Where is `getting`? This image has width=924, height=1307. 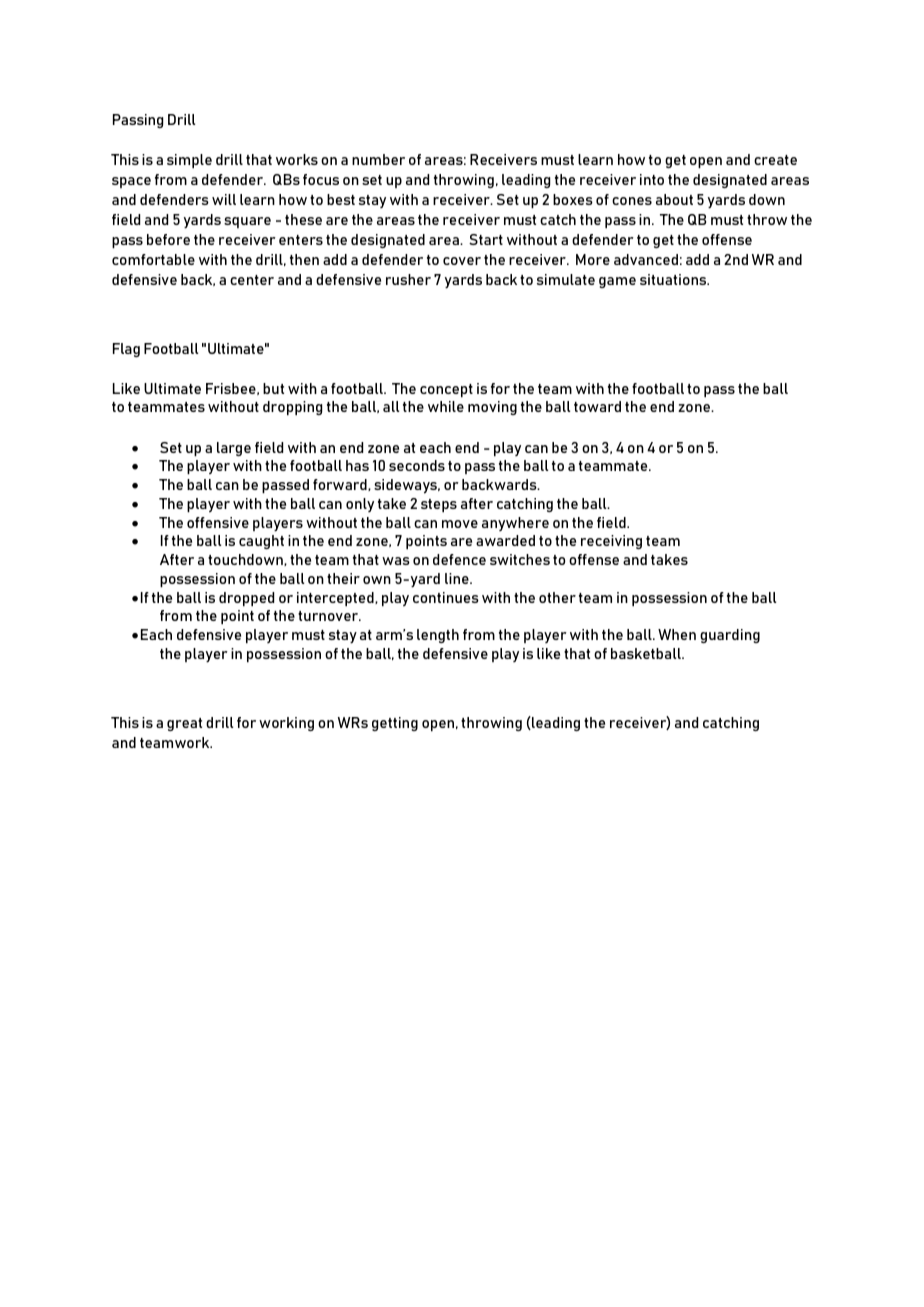
getting is located at coordinates (395, 724).
